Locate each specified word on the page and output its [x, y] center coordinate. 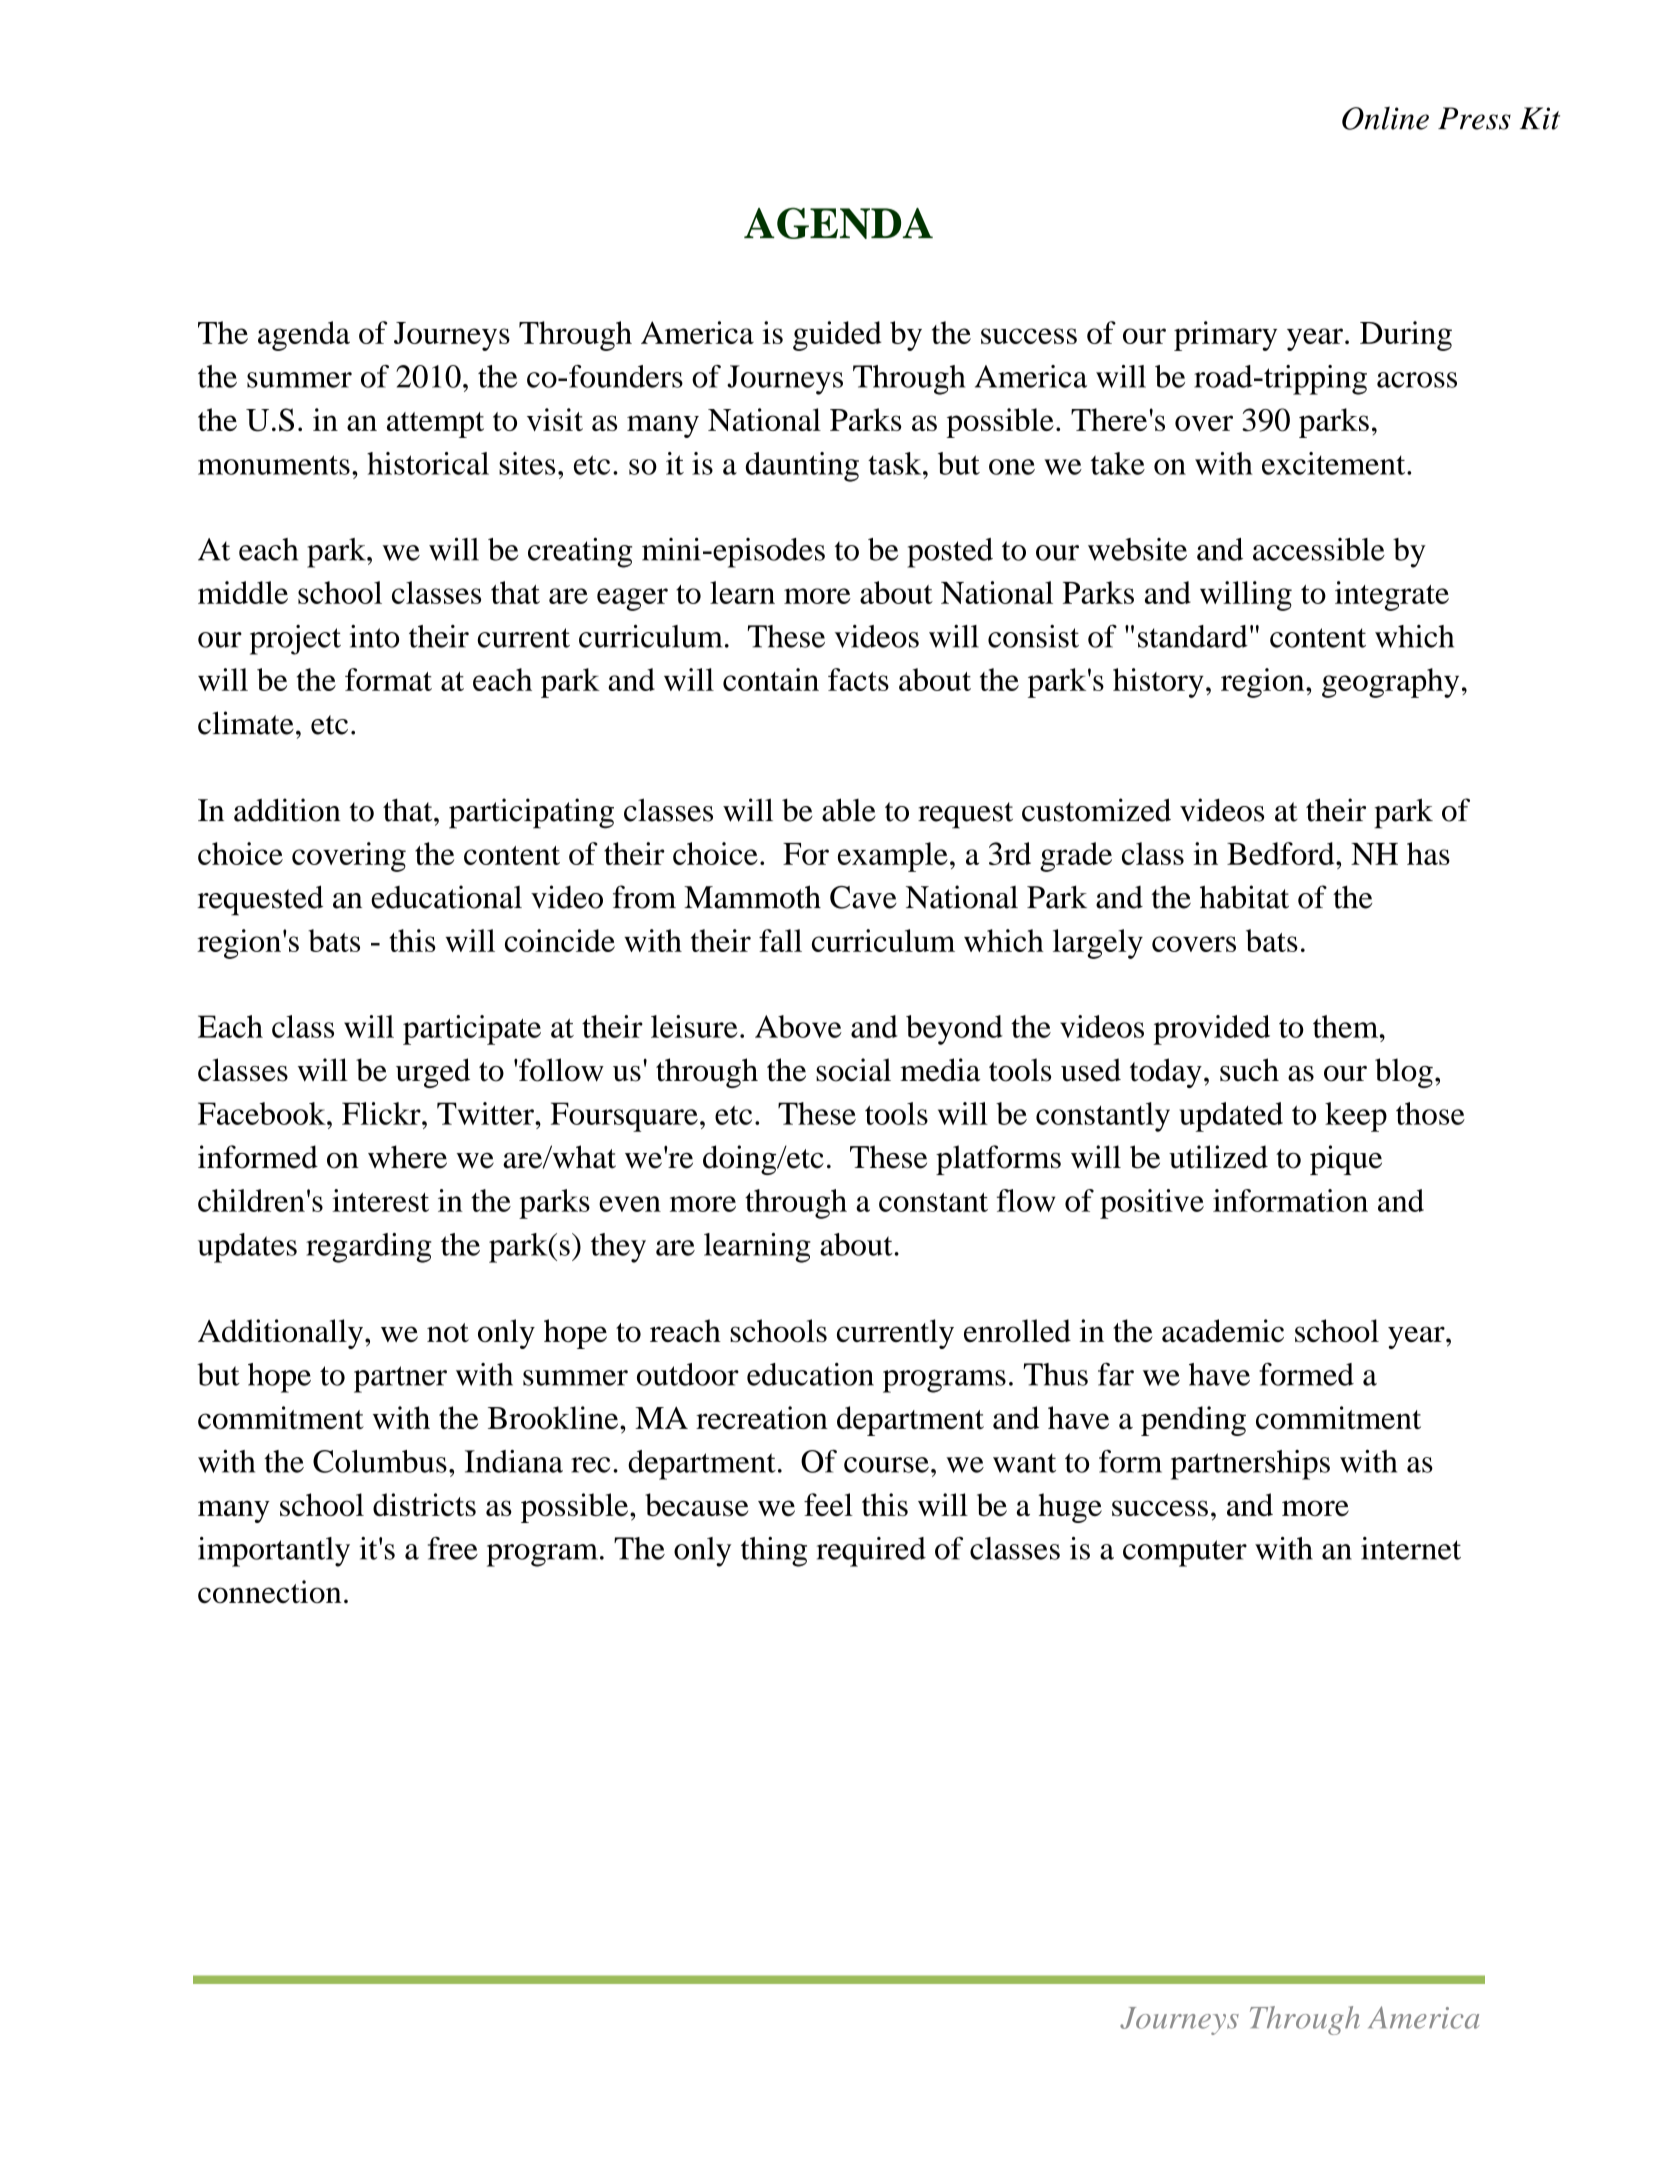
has [1428, 853]
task [896, 463]
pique [1346, 1160]
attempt [435, 425]
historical [428, 463]
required [871, 1552]
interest [380, 1200]
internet [1411, 1548]
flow [1026, 1200]
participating [531, 813]
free [453, 1548]
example [893, 857]
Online [1385, 118]
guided [837, 336]
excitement [1335, 463]
